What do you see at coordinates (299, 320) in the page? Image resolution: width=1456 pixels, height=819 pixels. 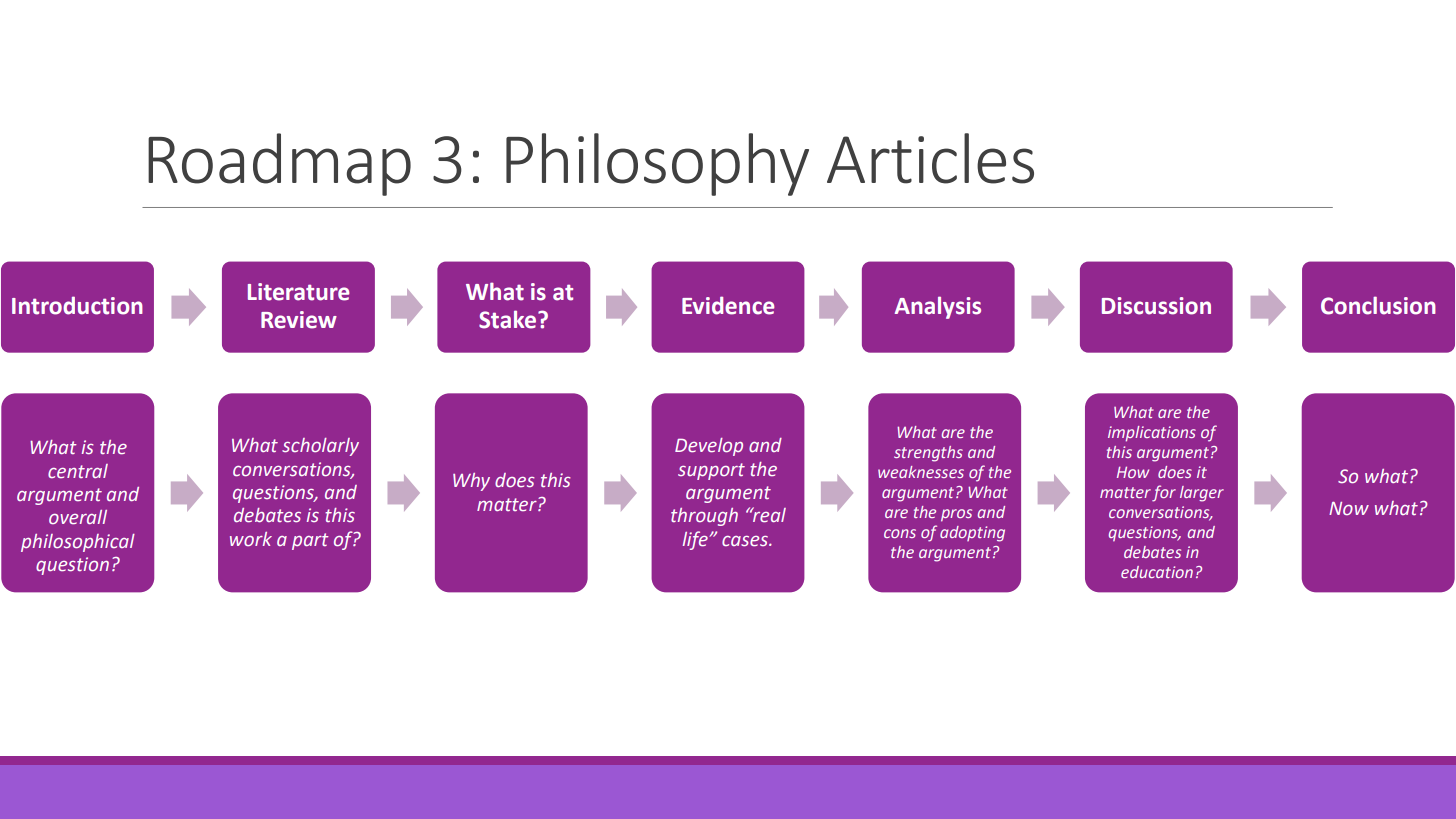 I see `Review` at bounding box center [299, 320].
